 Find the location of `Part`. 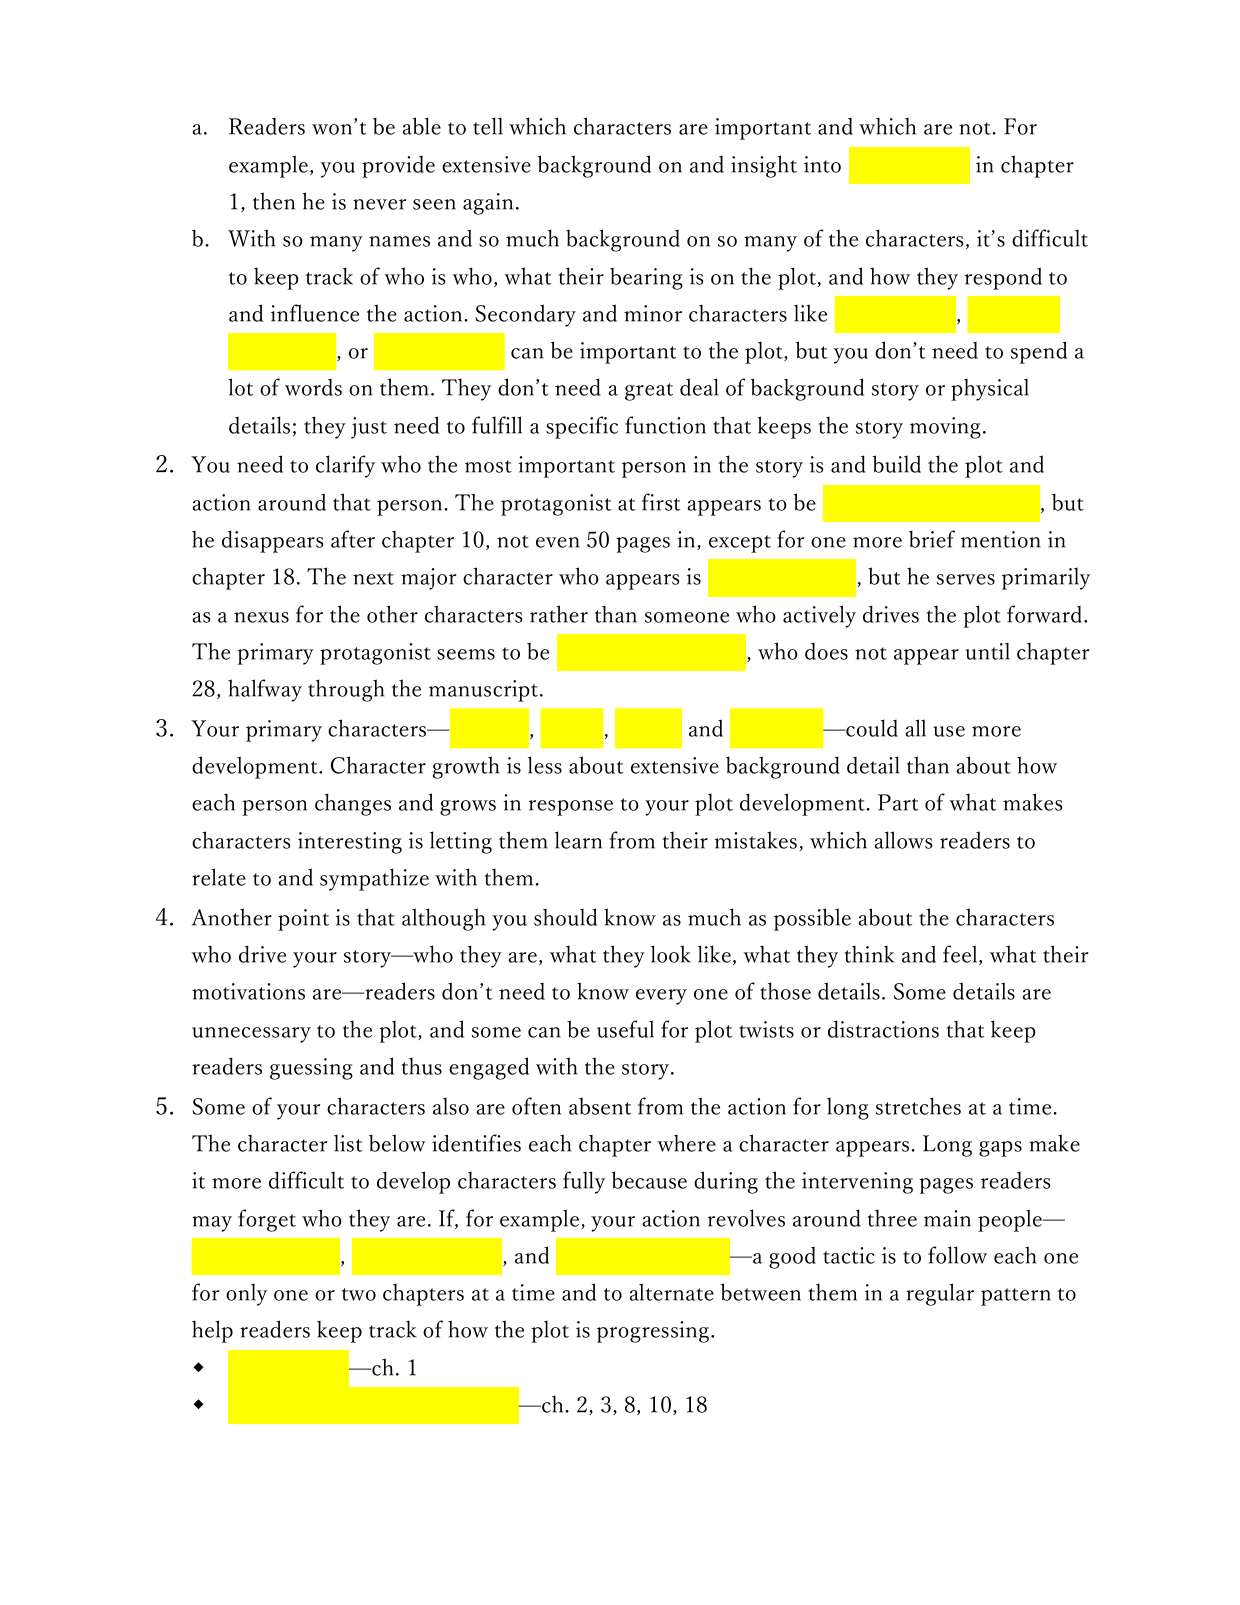

Part is located at coordinates (898, 802).
